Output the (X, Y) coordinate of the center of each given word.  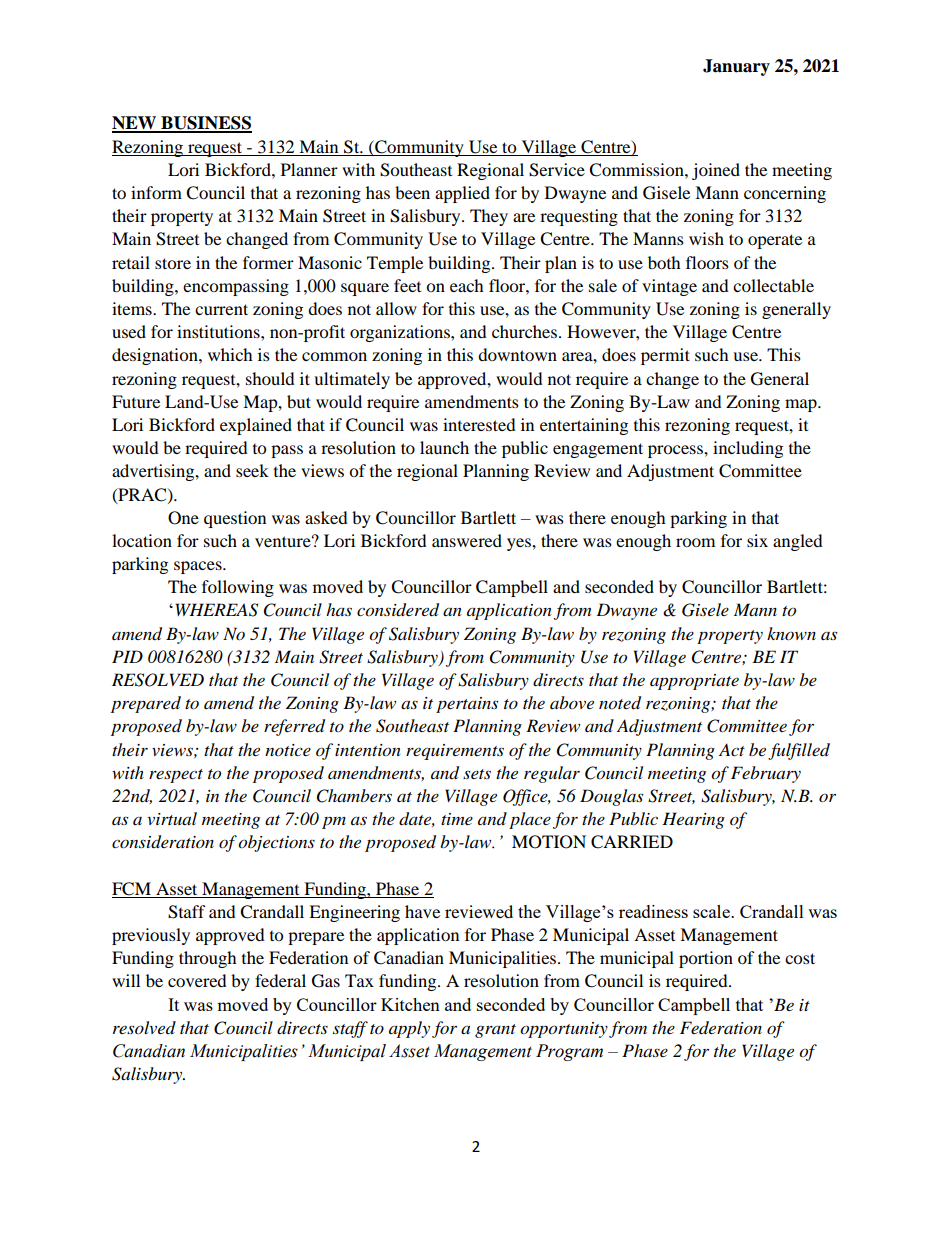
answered (467, 540)
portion (706, 959)
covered (197, 980)
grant (495, 1031)
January (736, 67)
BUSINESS (205, 124)
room (695, 542)
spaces (199, 567)
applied (462, 194)
